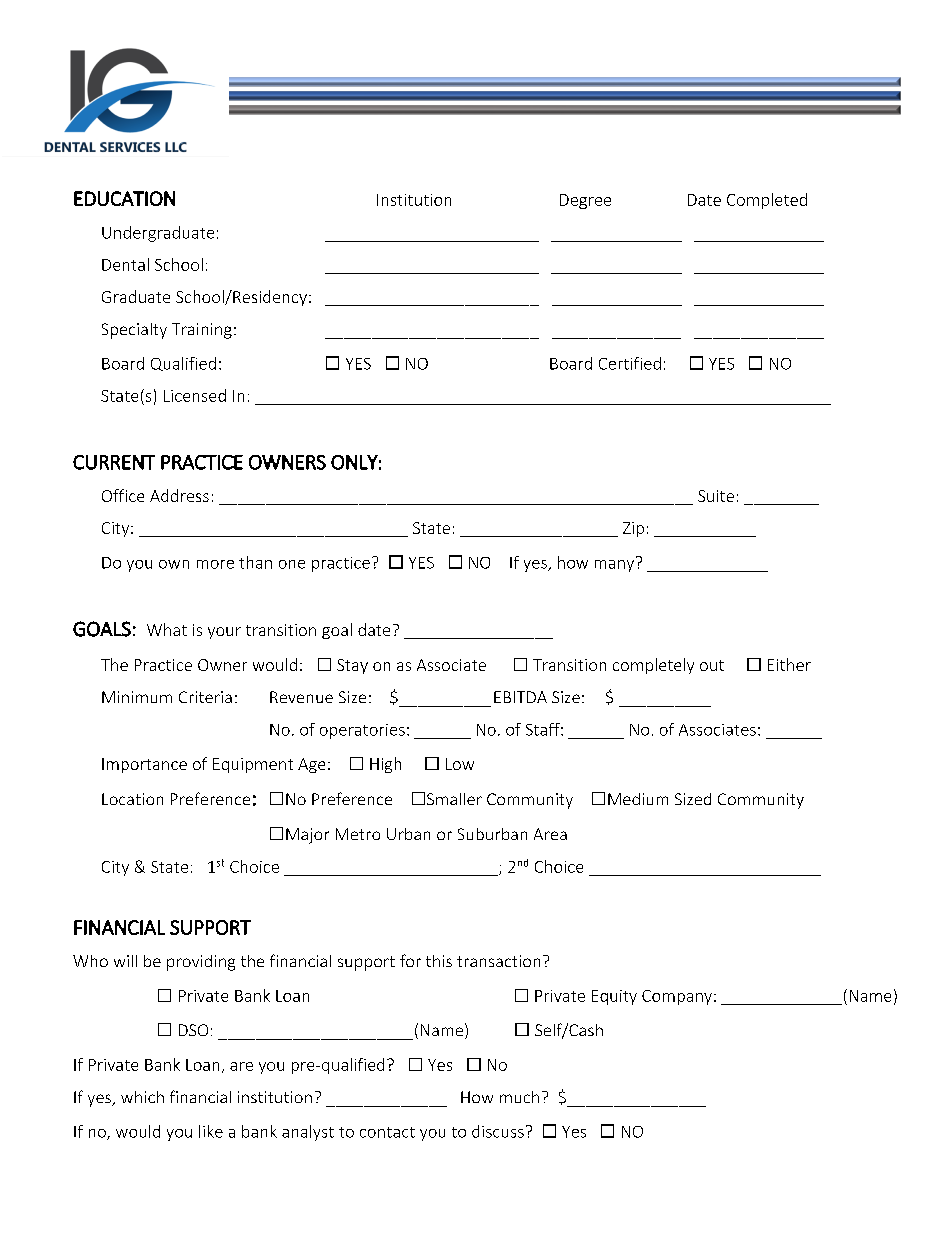 The height and width of the screenshot is (1233, 952). Describe the element at coordinates (677, 997) in the screenshot. I see `Company` at that location.
